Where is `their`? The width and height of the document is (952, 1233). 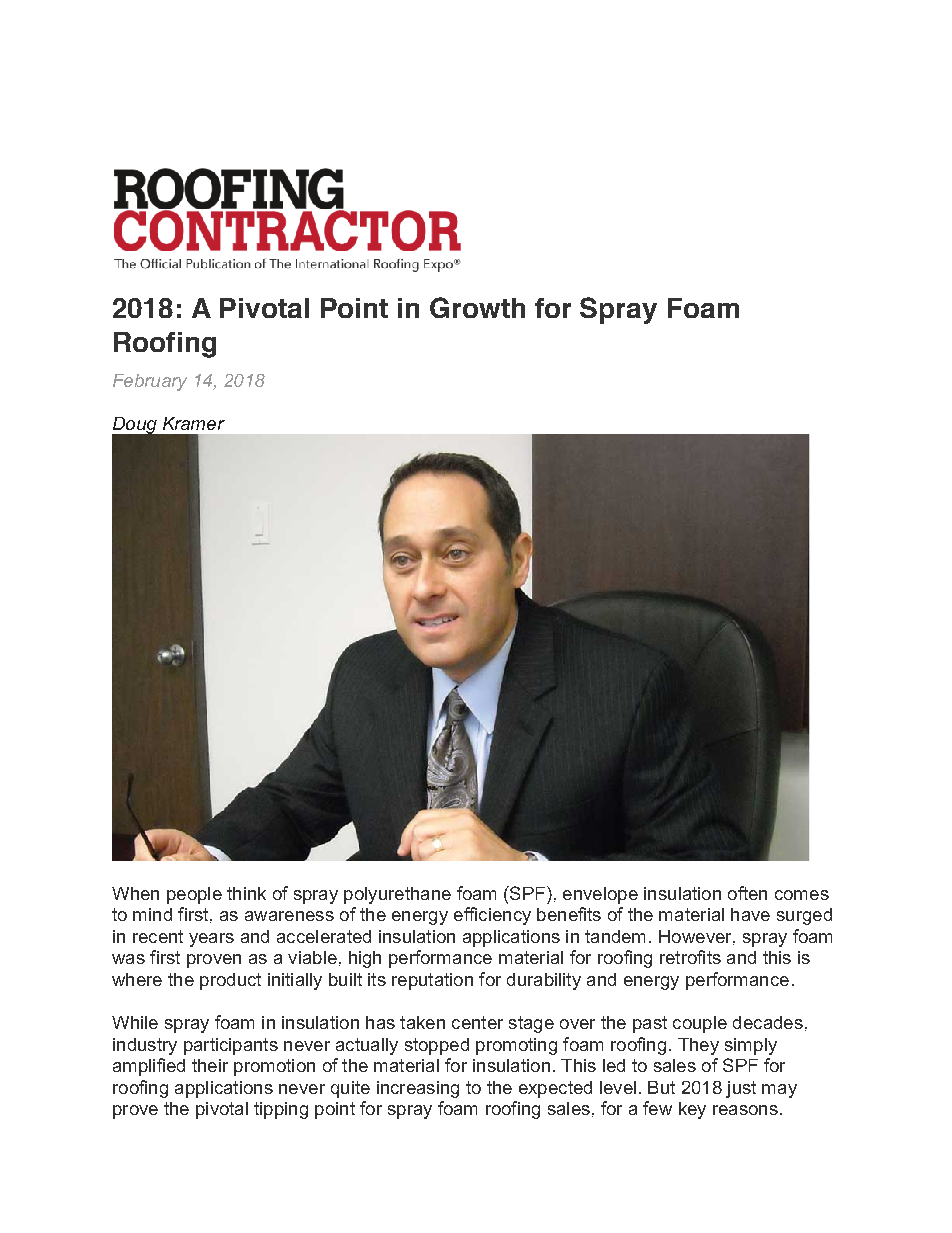
their is located at coordinates (210, 1065).
